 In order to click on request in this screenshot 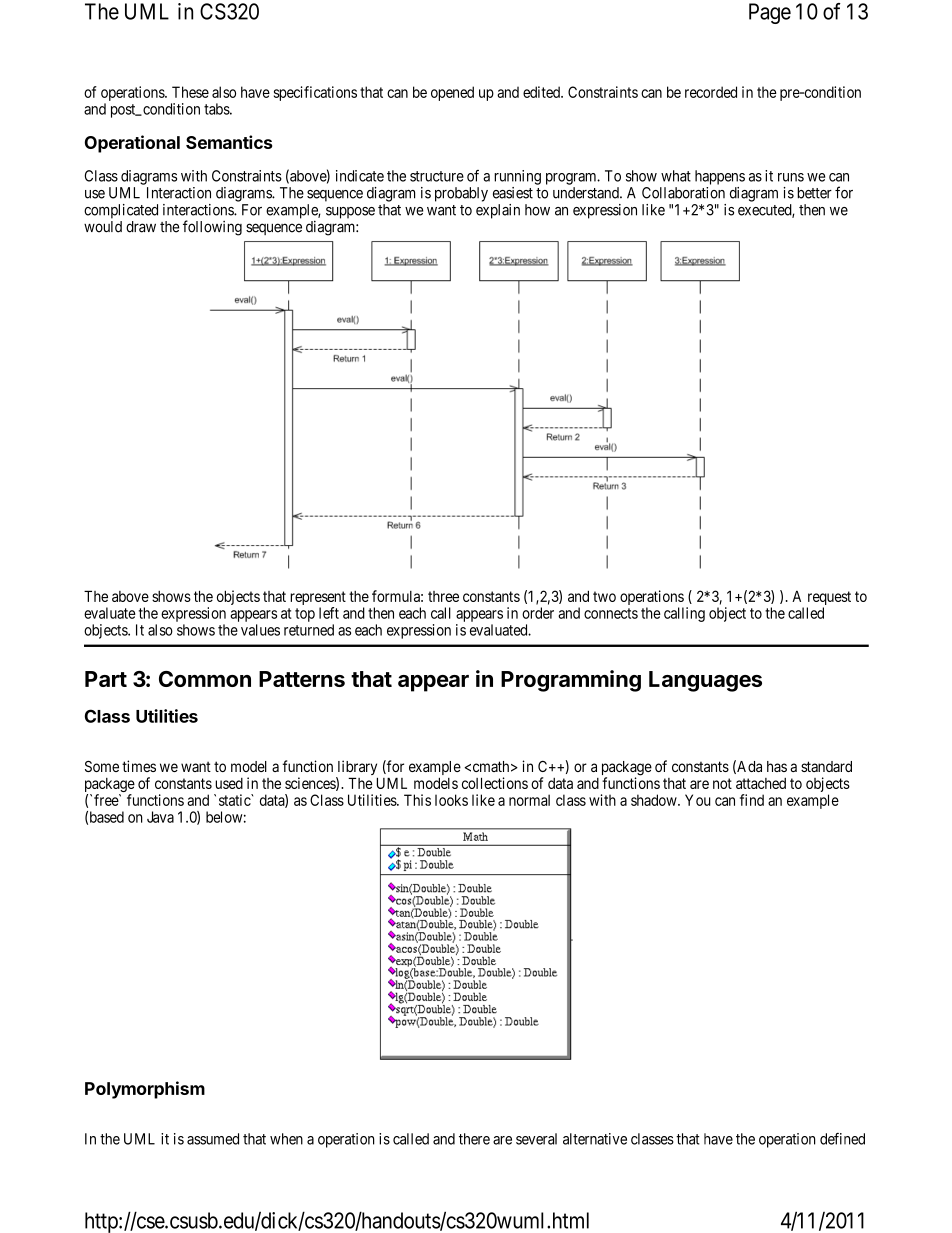, I will do `click(829, 599)`.
